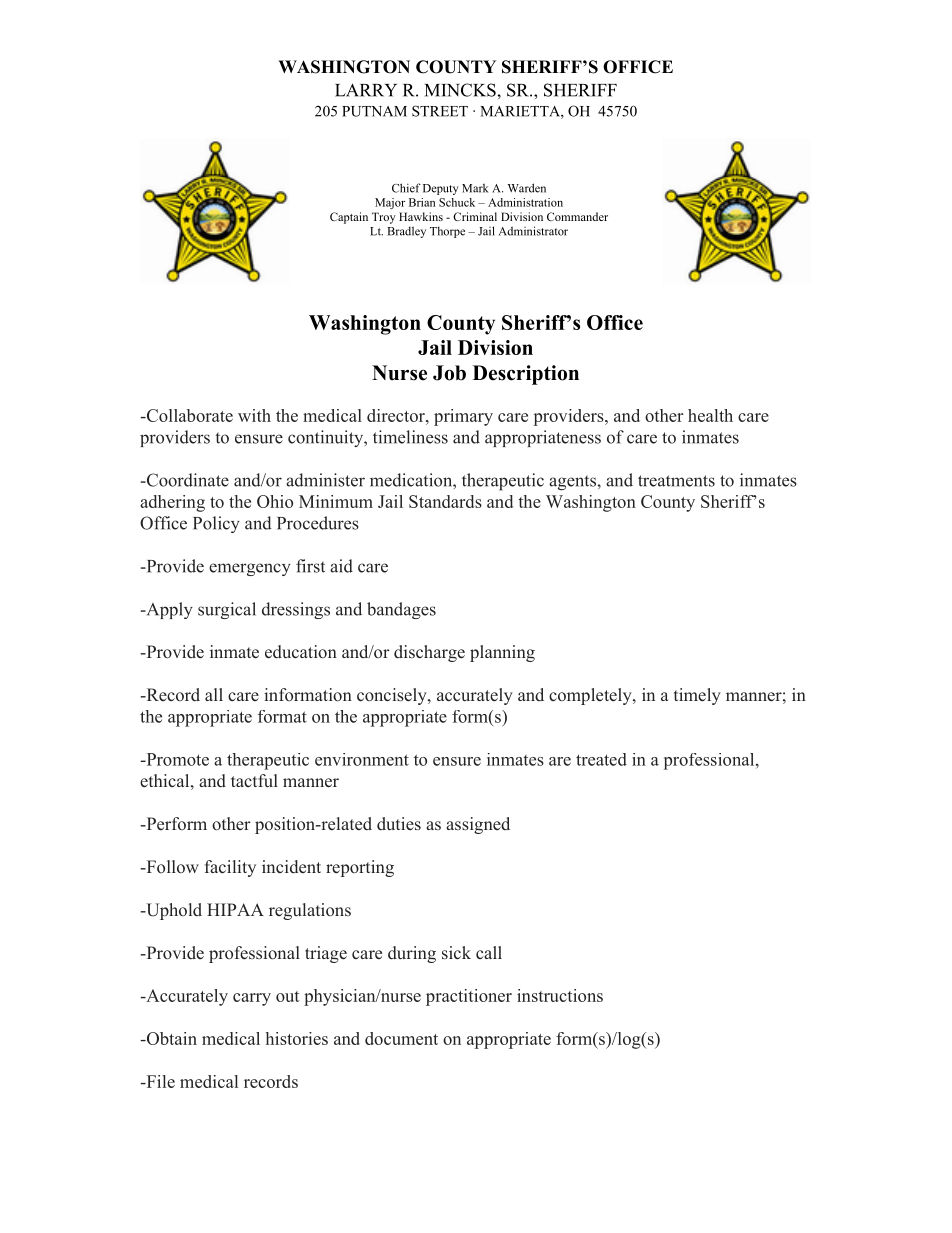 This screenshot has width=952, height=1233. Describe the element at coordinates (366, 90) in the screenshot. I see `LARRY` at that location.
